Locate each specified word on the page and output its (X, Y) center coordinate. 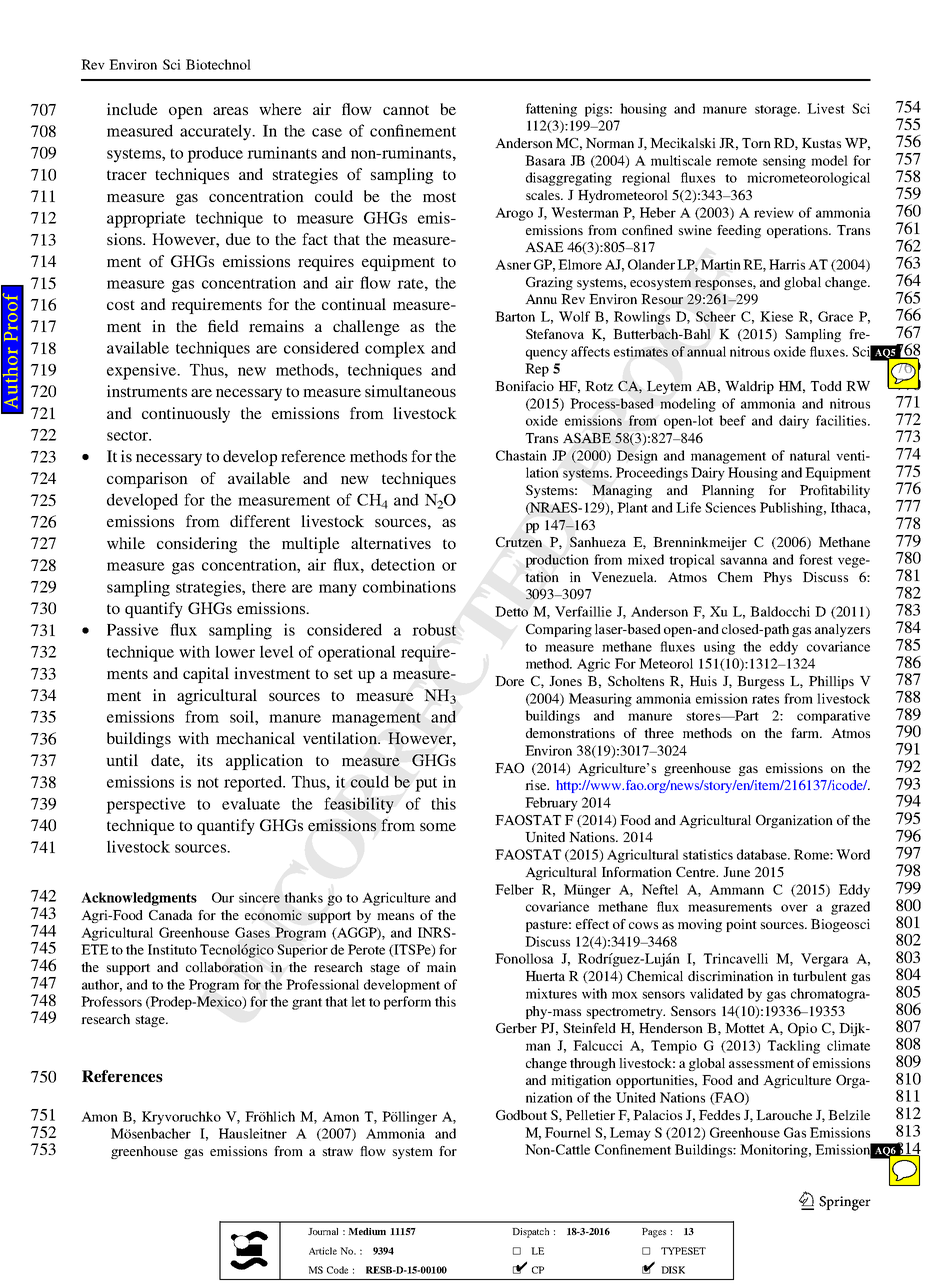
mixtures (551, 993)
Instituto (172, 949)
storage (777, 111)
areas (230, 111)
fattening (551, 110)
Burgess (760, 682)
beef (732, 420)
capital (206, 675)
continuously (186, 415)
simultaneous (410, 391)
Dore (509, 681)
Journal (323, 1231)
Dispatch (530, 1233)
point (741, 925)
